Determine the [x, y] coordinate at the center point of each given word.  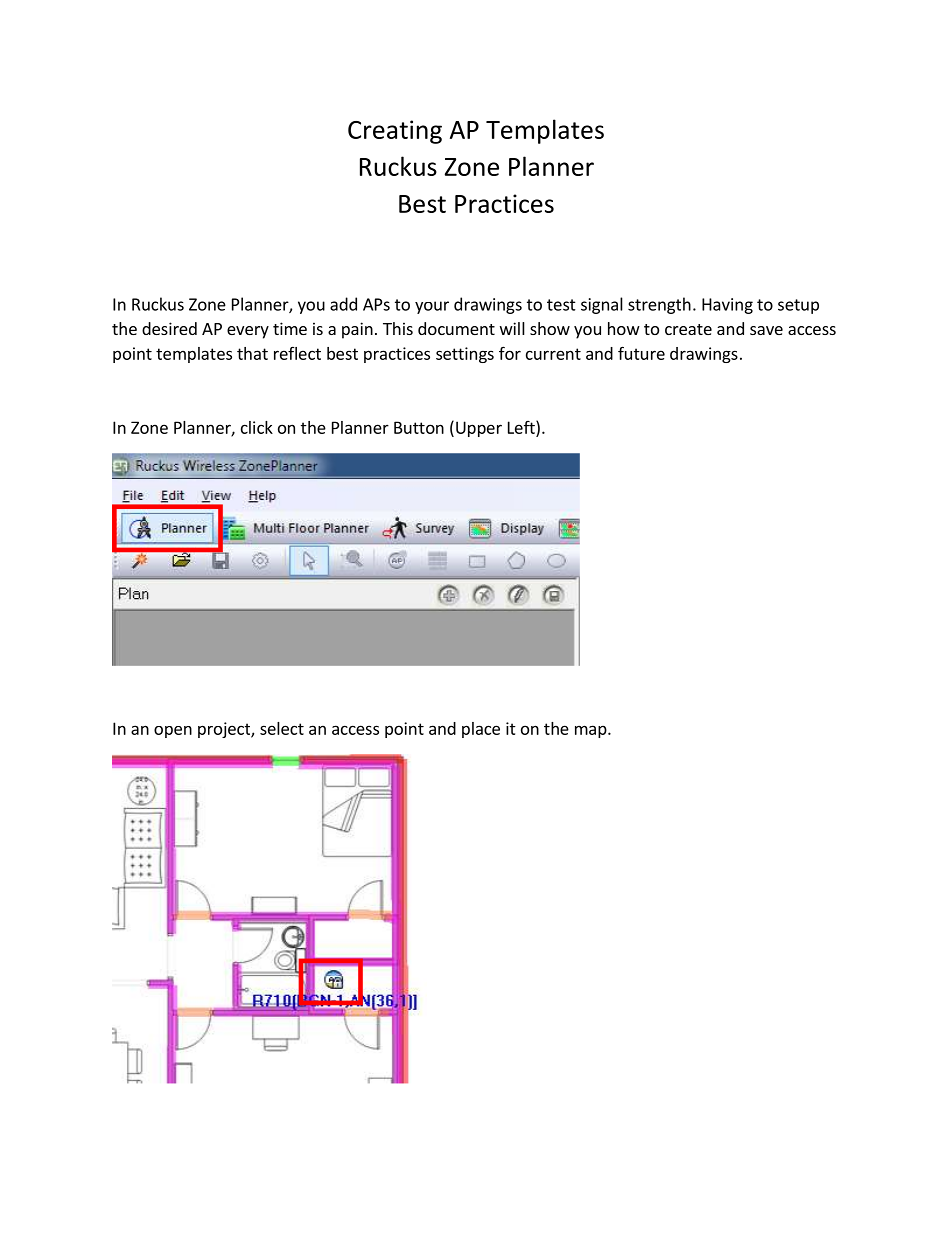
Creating [395, 132]
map [592, 731]
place [481, 730]
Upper [479, 429]
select [282, 728]
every [248, 332]
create [688, 329]
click [257, 427]
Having [727, 306]
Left [522, 427]
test [561, 305]
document [456, 328]
